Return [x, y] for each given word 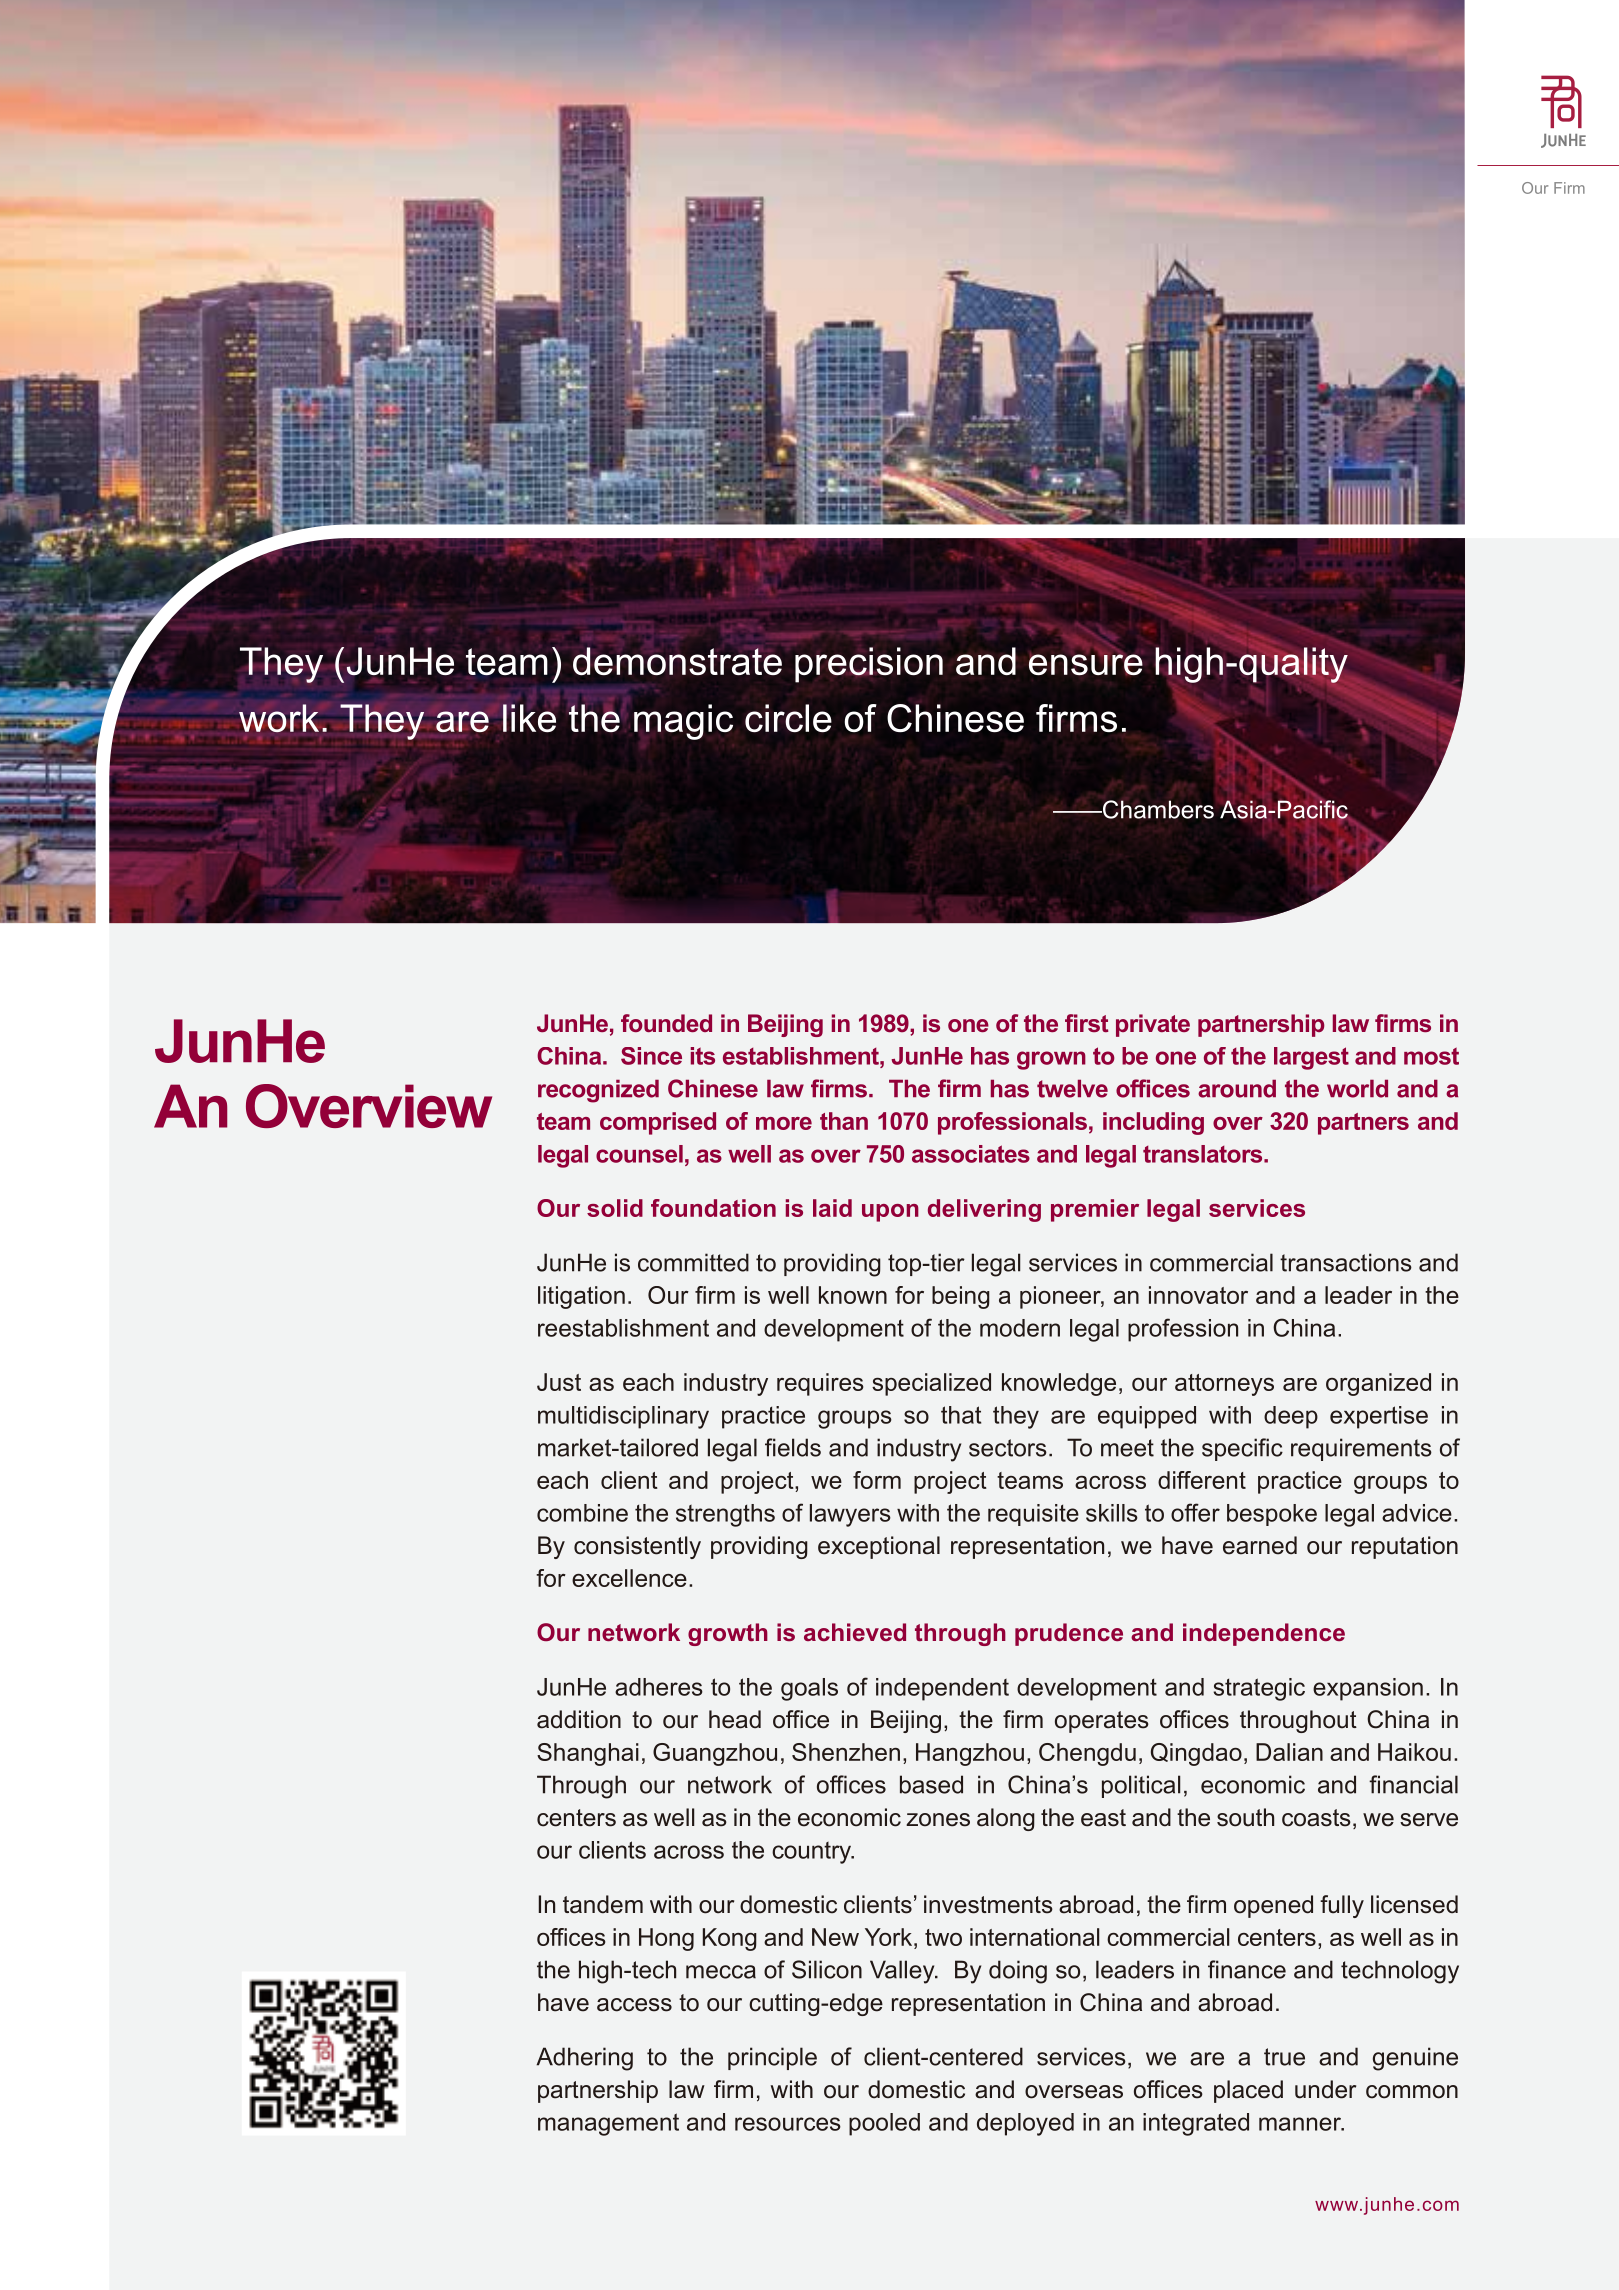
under [1325, 2089]
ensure [1086, 664]
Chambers [1157, 809]
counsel [639, 1154]
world [1357, 1088]
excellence [629, 1578]
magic [683, 722]
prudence [1069, 1634]
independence [1264, 1634]
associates [971, 1154]
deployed [1025, 2124]
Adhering [584, 2059]
